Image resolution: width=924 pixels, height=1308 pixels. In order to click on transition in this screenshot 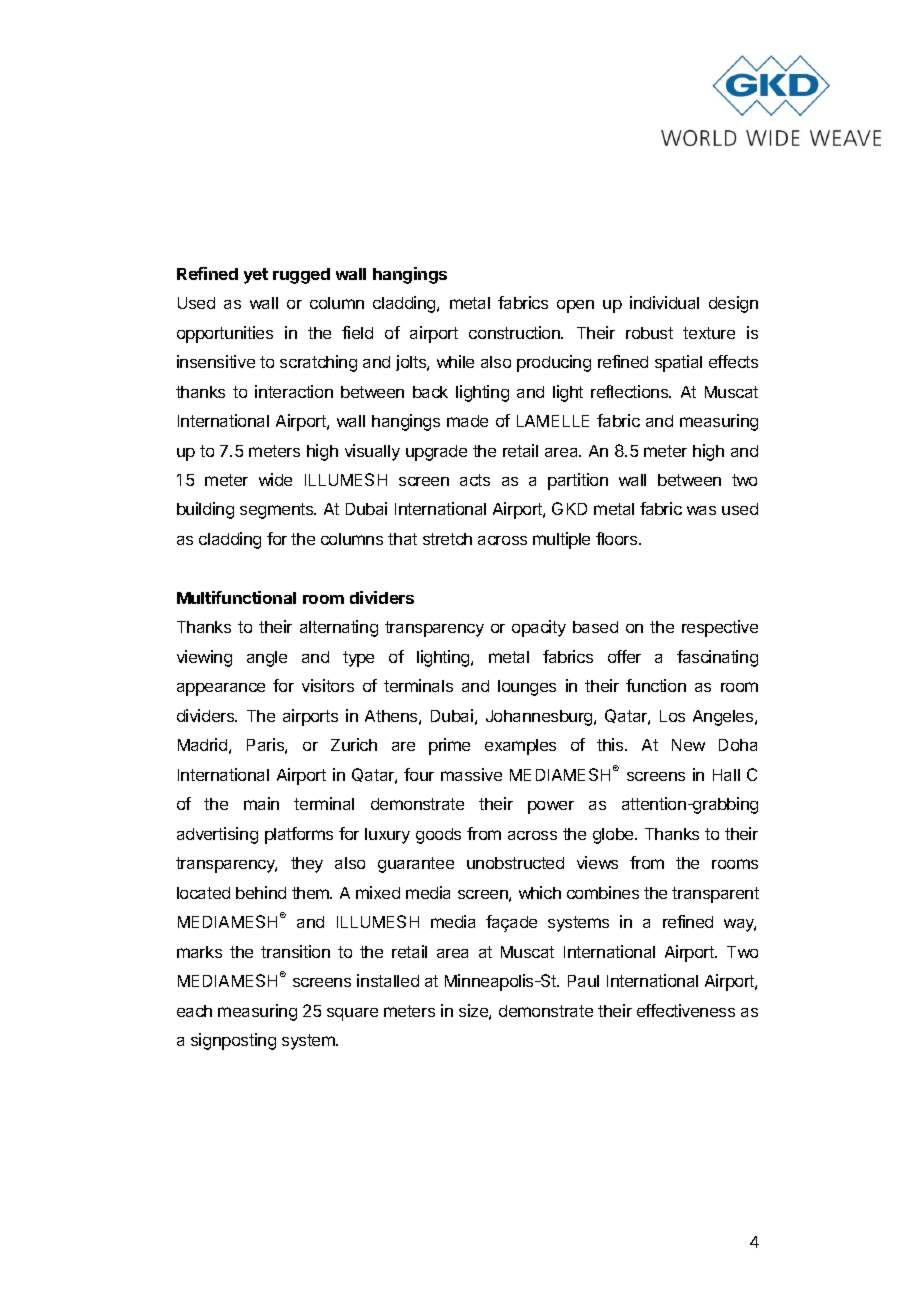, I will do `click(295, 951)`.
